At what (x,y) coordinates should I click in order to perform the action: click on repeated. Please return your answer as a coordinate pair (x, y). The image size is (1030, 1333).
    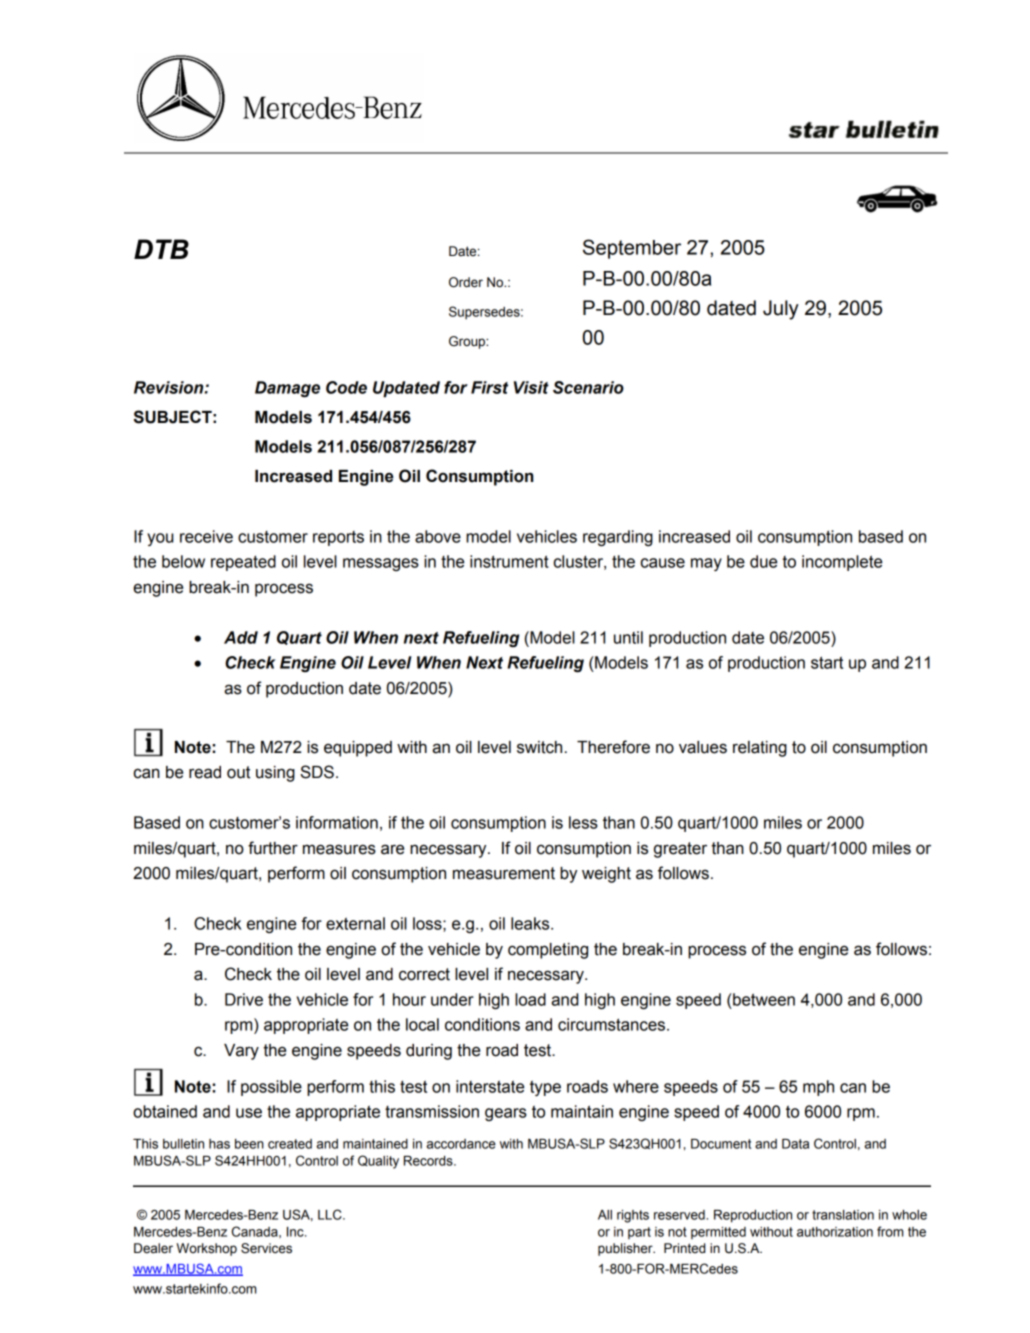
    Looking at the image, I should click on (243, 563).
